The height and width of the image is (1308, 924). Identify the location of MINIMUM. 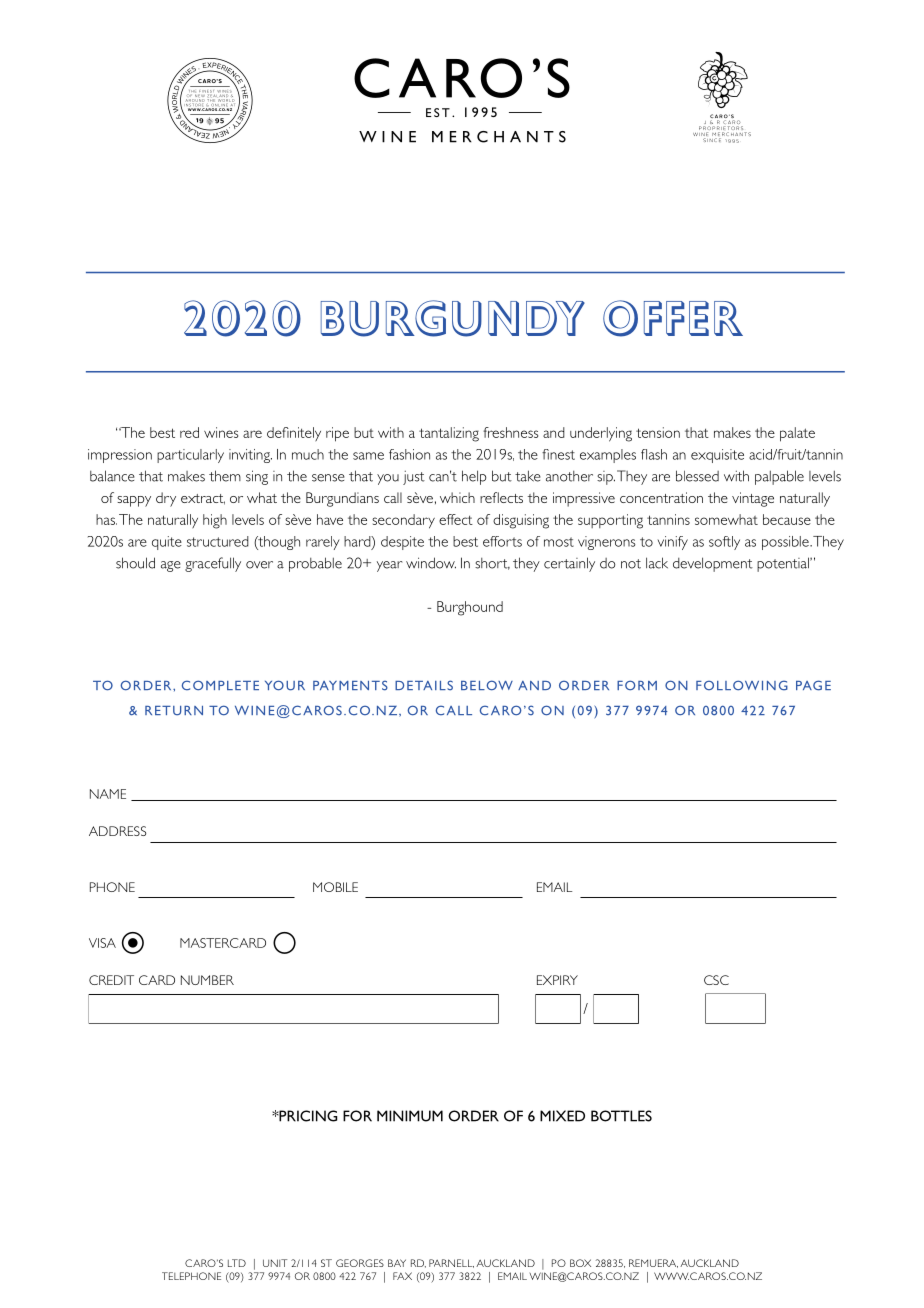
(410, 1116).
